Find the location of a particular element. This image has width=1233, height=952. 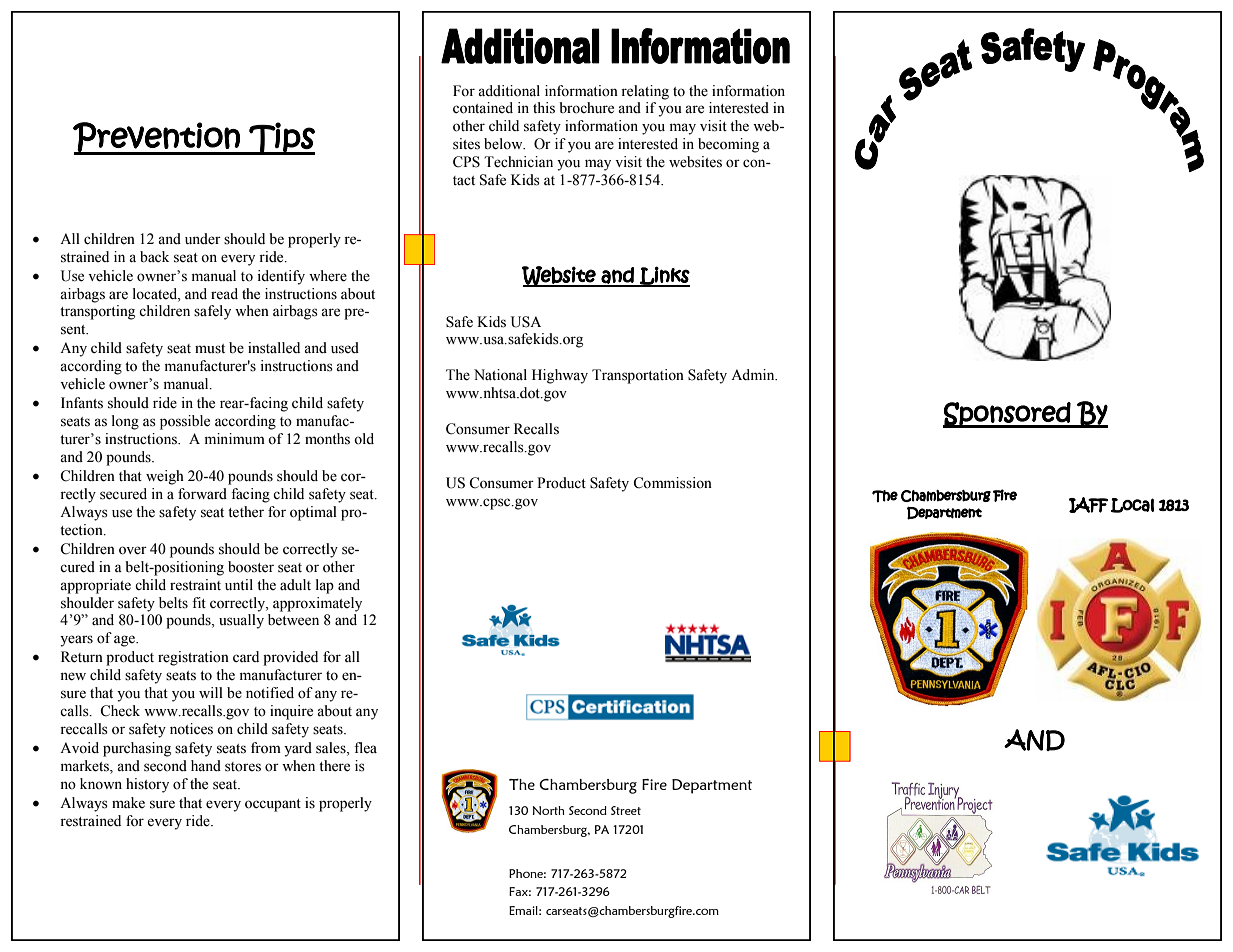

booster is located at coordinates (251, 567).
